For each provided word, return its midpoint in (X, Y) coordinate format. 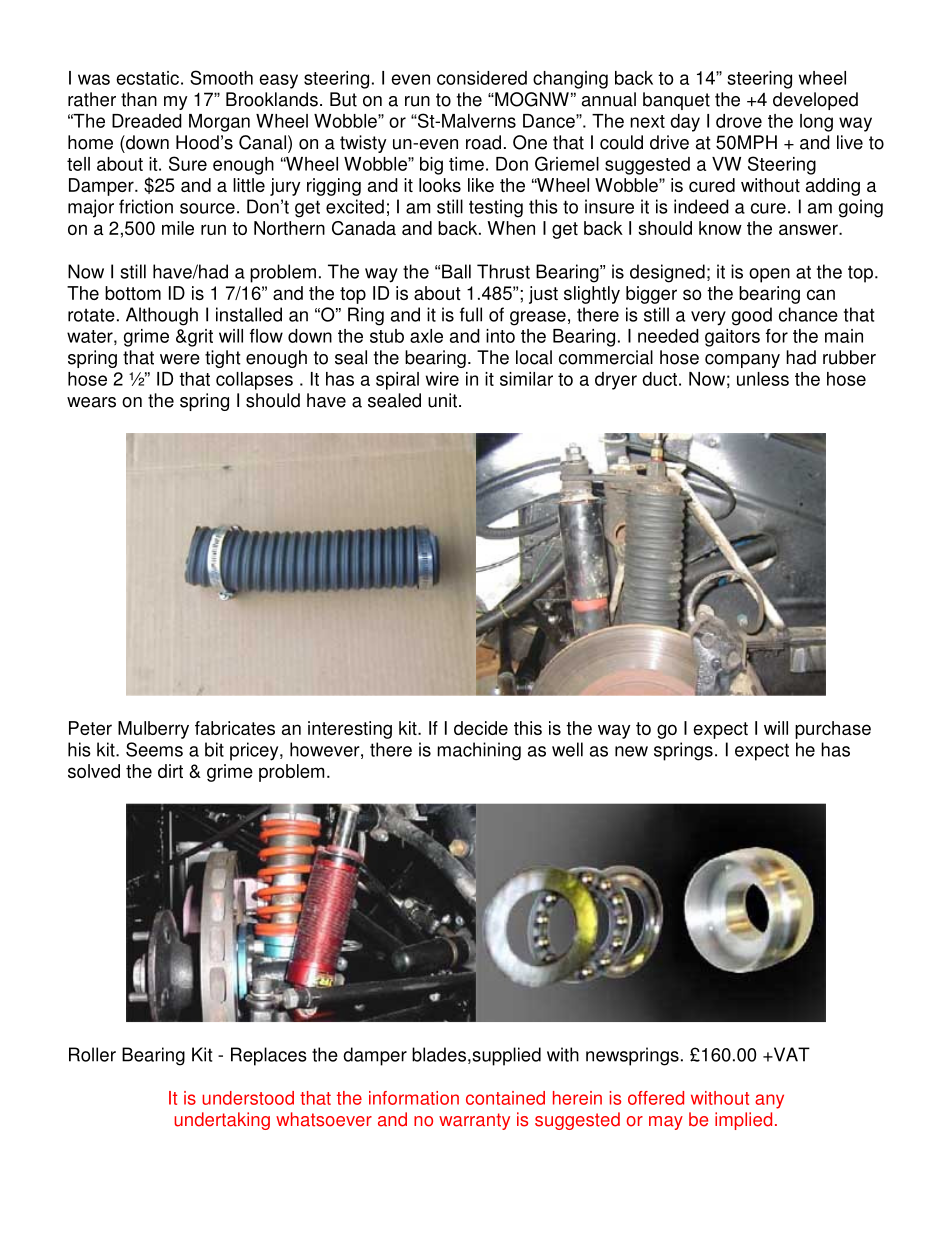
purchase (833, 730)
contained (505, 1098)
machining (479, 751)
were (180, 359)
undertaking (222, 1121)
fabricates (235, 728)
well (567, 749)
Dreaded (147, 121)
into (500, 336)
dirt (170, 771)
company (742, 361)
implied (743, 1121)
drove (739, 121)
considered (482, 78)
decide (481, 728)
